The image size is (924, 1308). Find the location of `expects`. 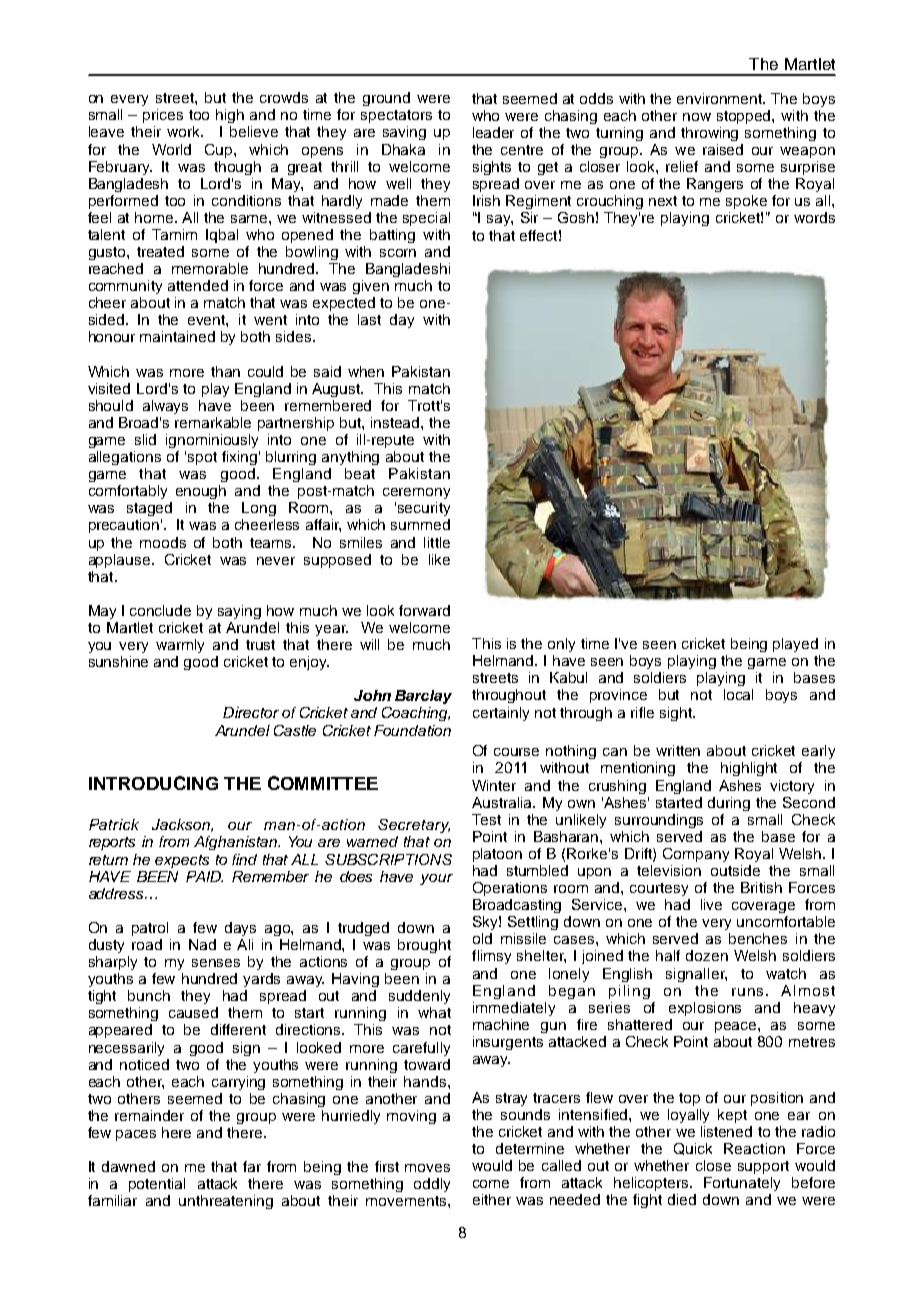

expects is located at coordinates (182, 861).
